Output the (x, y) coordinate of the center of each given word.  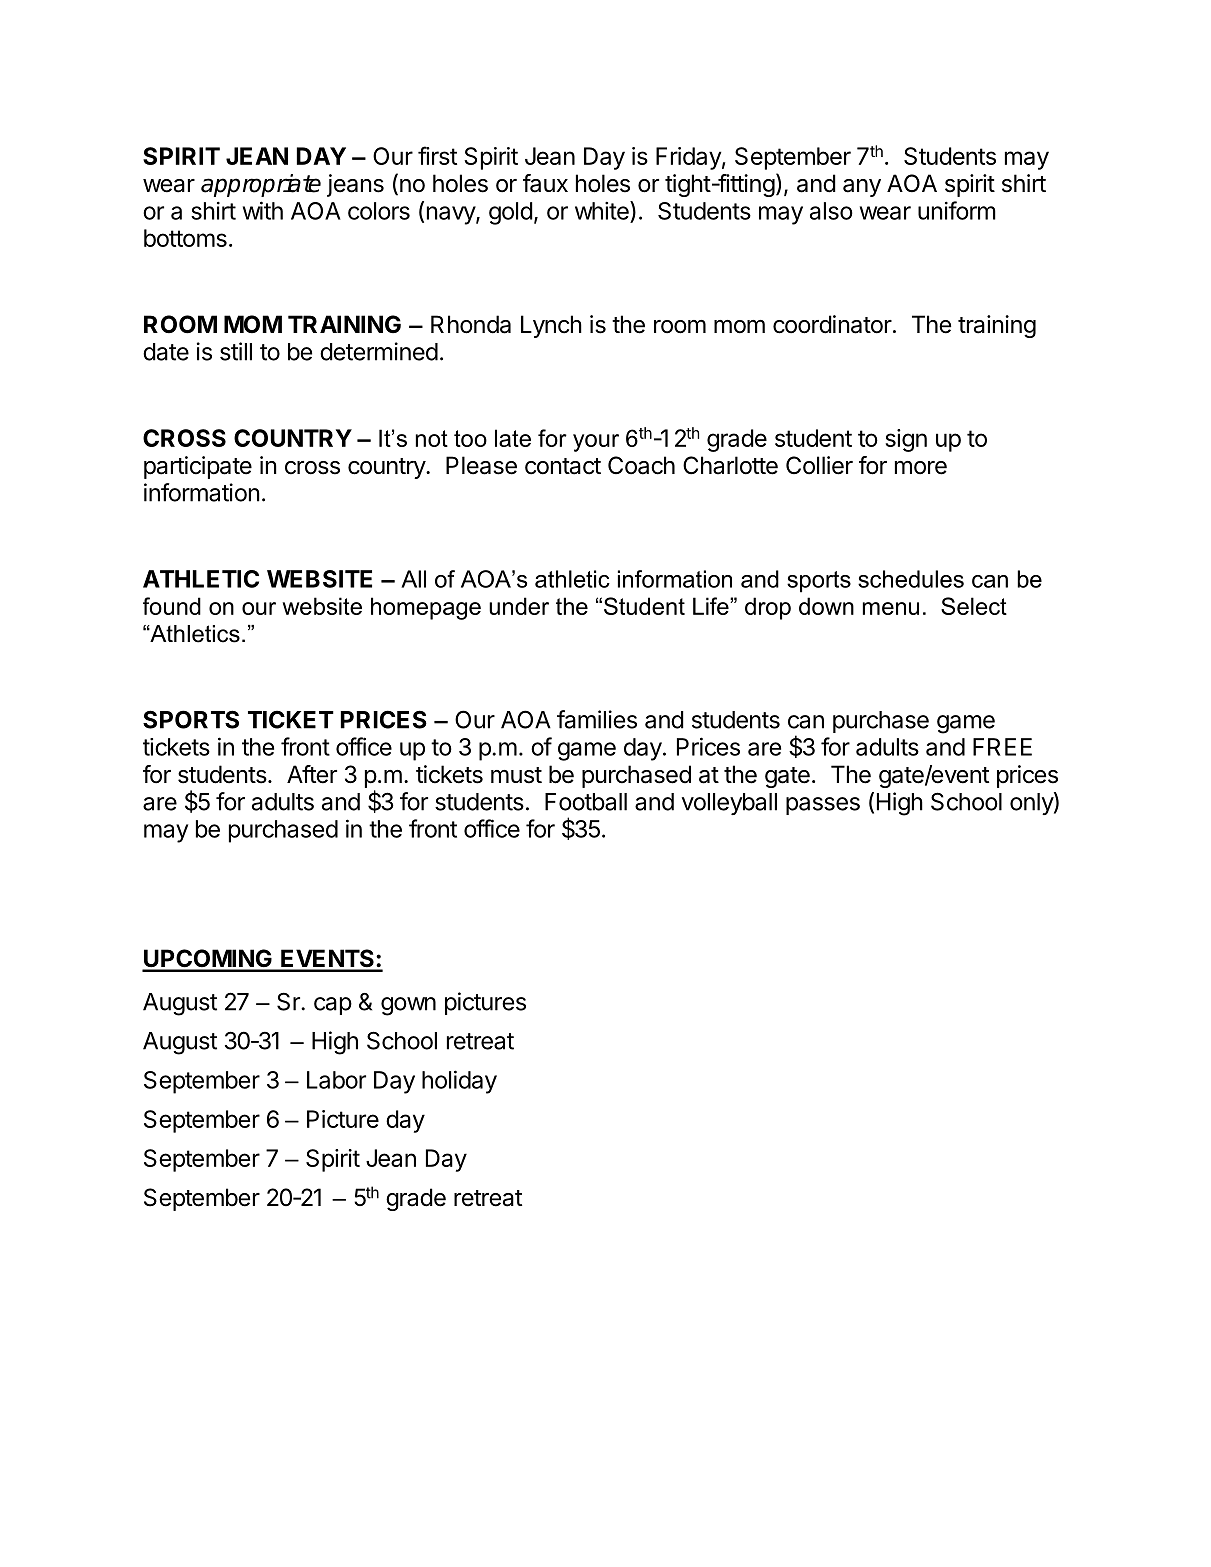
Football (586, 802)
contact (563, 466)
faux (545, 183)
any (862, 188)
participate (198, 467)
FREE (1002, 747)
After (312, 774)
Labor (336, 1080)
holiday (459, 1082)
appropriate (261, 185)
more (921, 468)
